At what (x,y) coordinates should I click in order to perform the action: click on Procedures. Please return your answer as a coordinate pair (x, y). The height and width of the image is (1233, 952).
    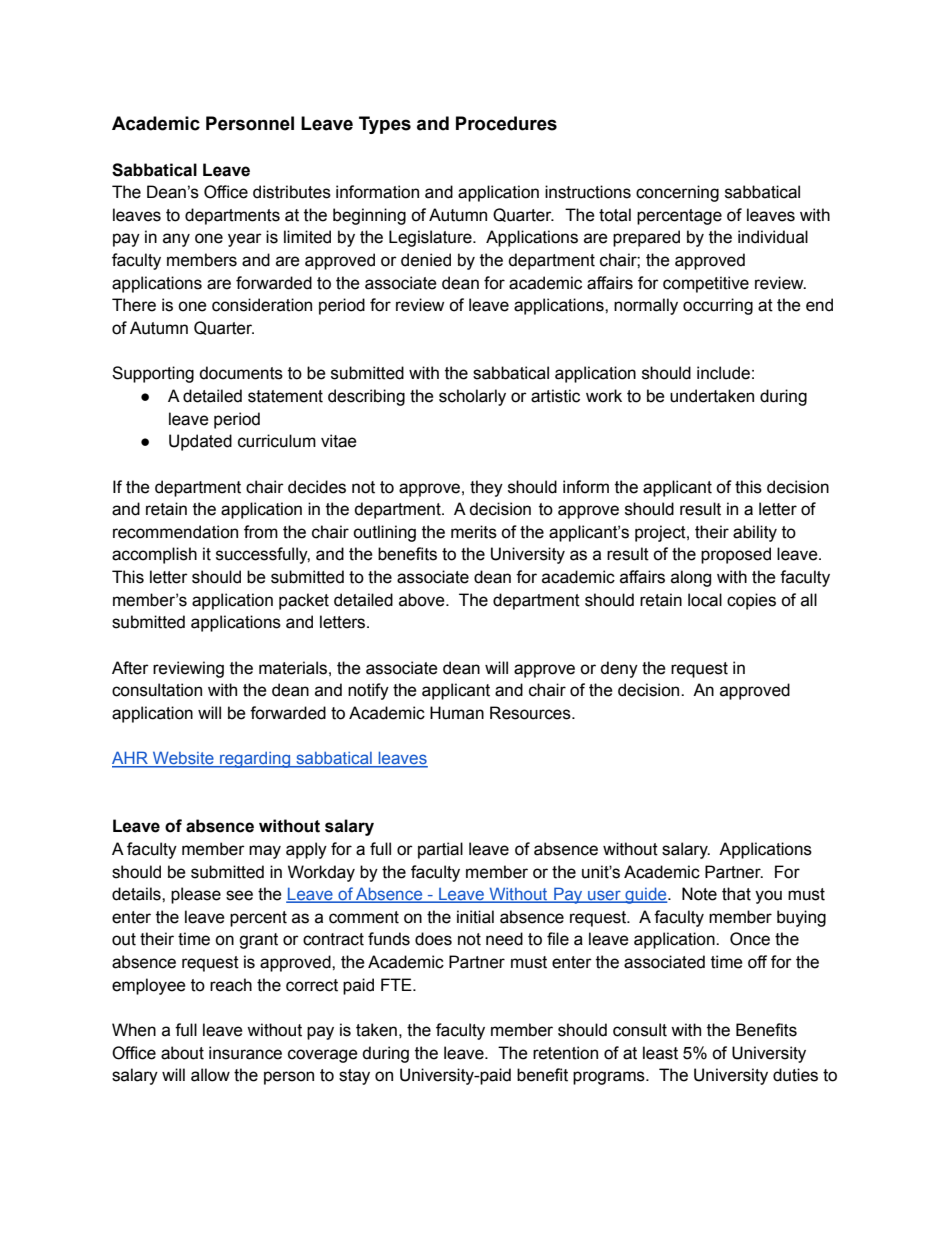
    Looking at the image, I should click on (506, 123).
